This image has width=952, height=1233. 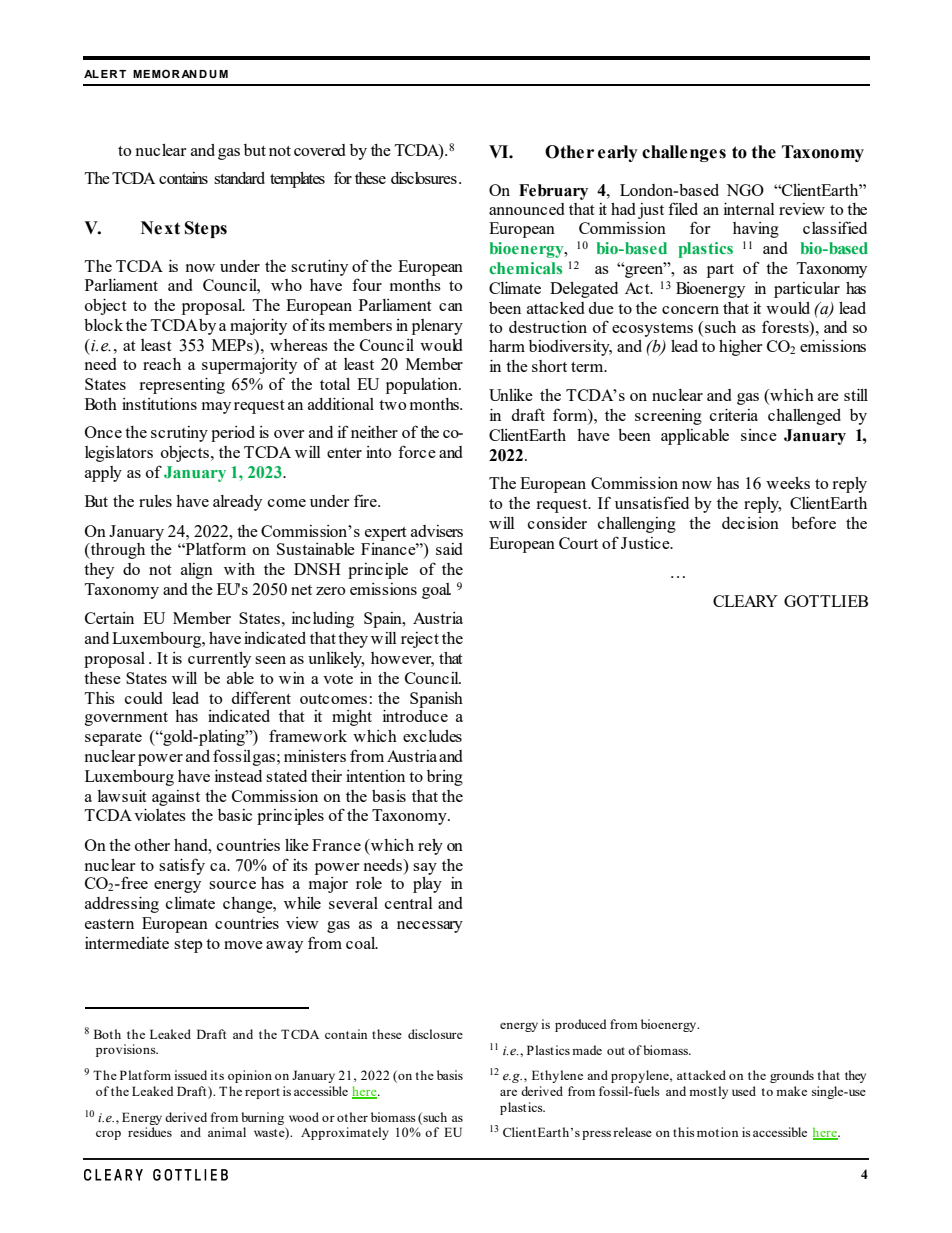 What do you see at coordinates (734, 415) in the image?
I see `criteria` at bounding box center [734, 415].
